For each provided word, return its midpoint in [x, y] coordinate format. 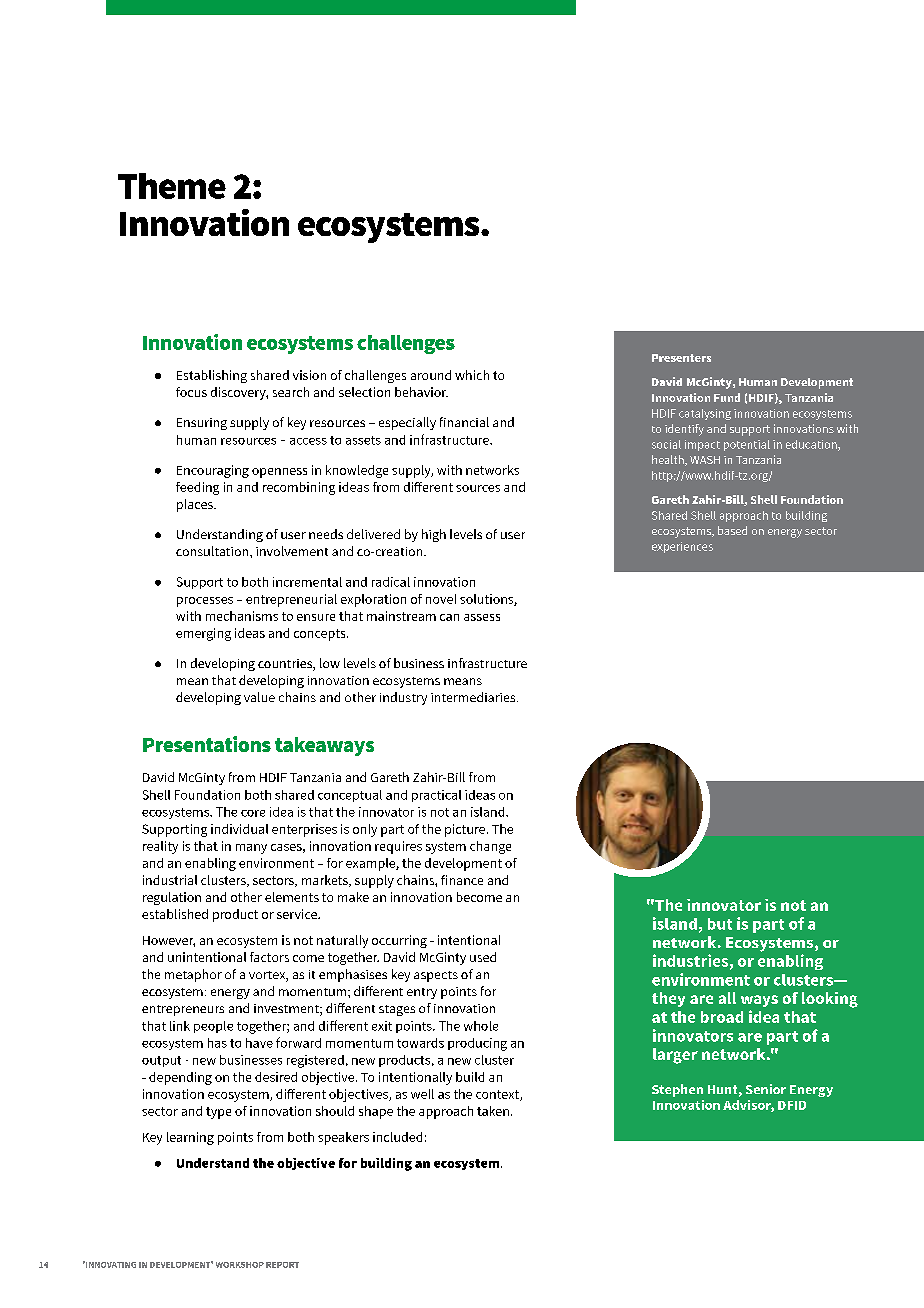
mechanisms [242, 616]
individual [239, 829]
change [490, 847]
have [259, 1043]
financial [464, 422]
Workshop [240, 1265]
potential [747, 445]
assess [482, 617]
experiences [682, 547]
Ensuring [202, 424]
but [720, 924]
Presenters [681, 358]
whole [481, 1026]
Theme [172, 186]
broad [722, 1017]
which [472, 375]
